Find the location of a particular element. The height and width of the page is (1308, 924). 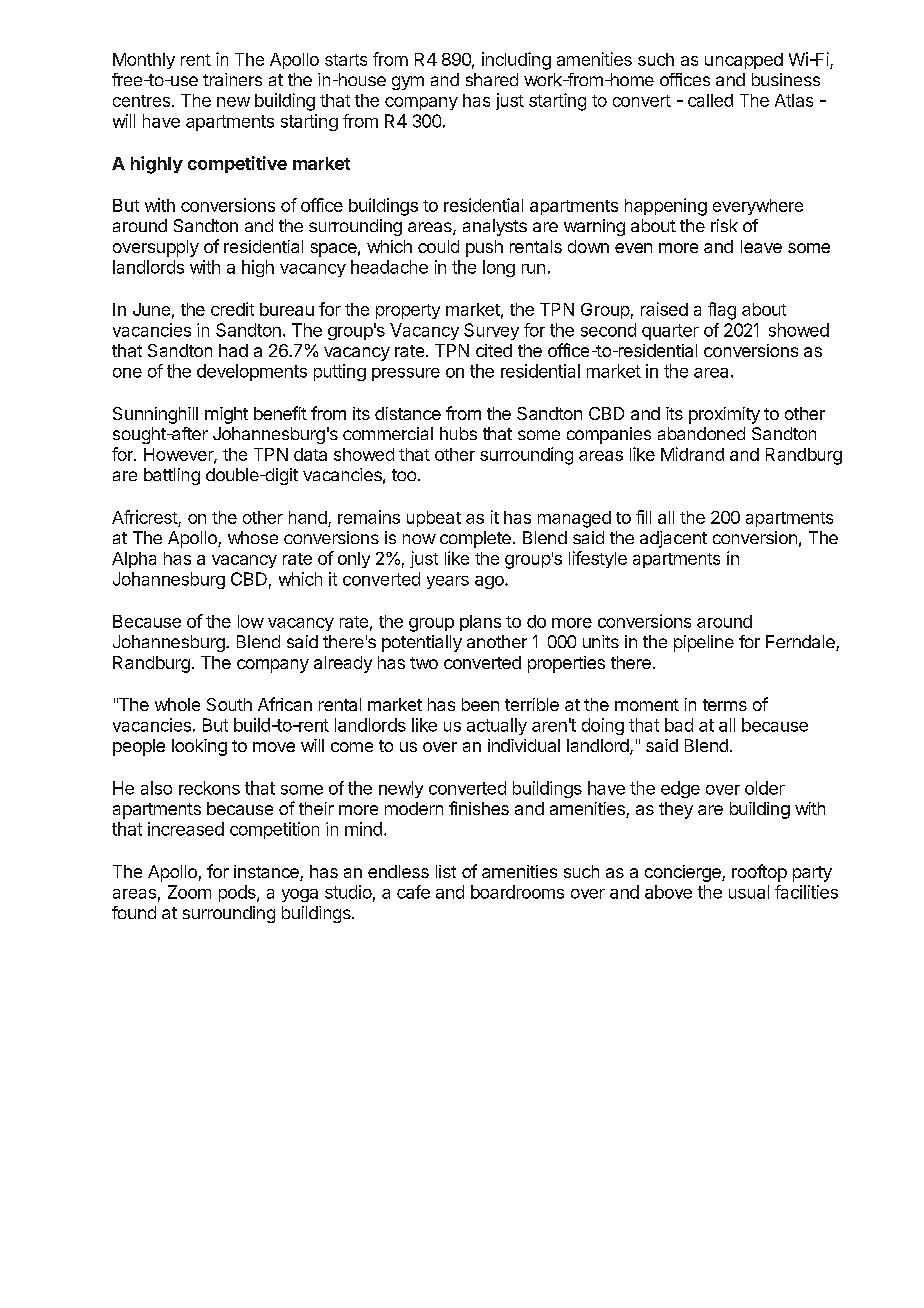

looking is located at coordinates (199, 747).
